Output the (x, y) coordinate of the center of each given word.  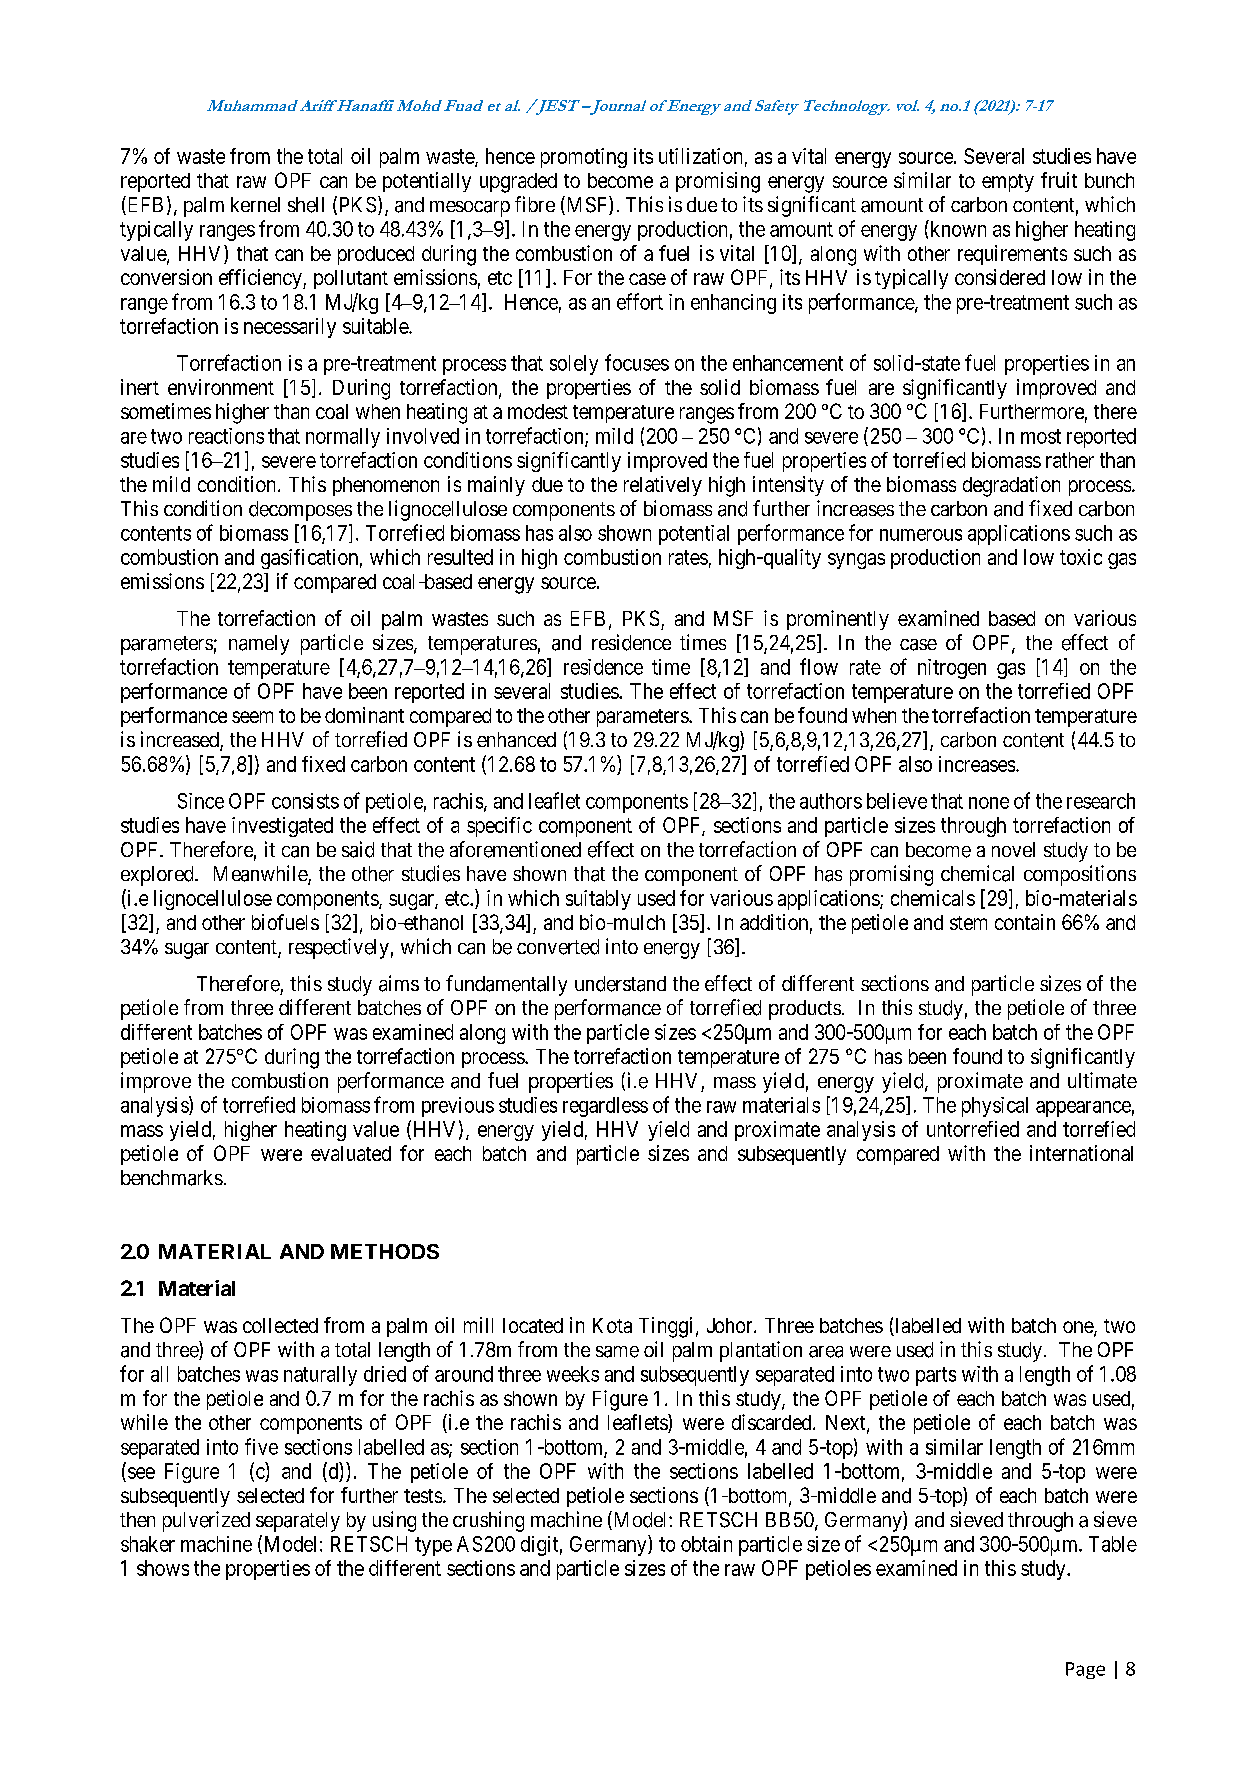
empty (1008, 183)
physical (995, 1107)
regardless (605, 1107)
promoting (584, 158)
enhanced (516, 739)
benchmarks (172, 1178)
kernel (255, 204)
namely (259, 645)
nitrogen (952, 669)
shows (163, 1568)
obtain (706, 1544)
